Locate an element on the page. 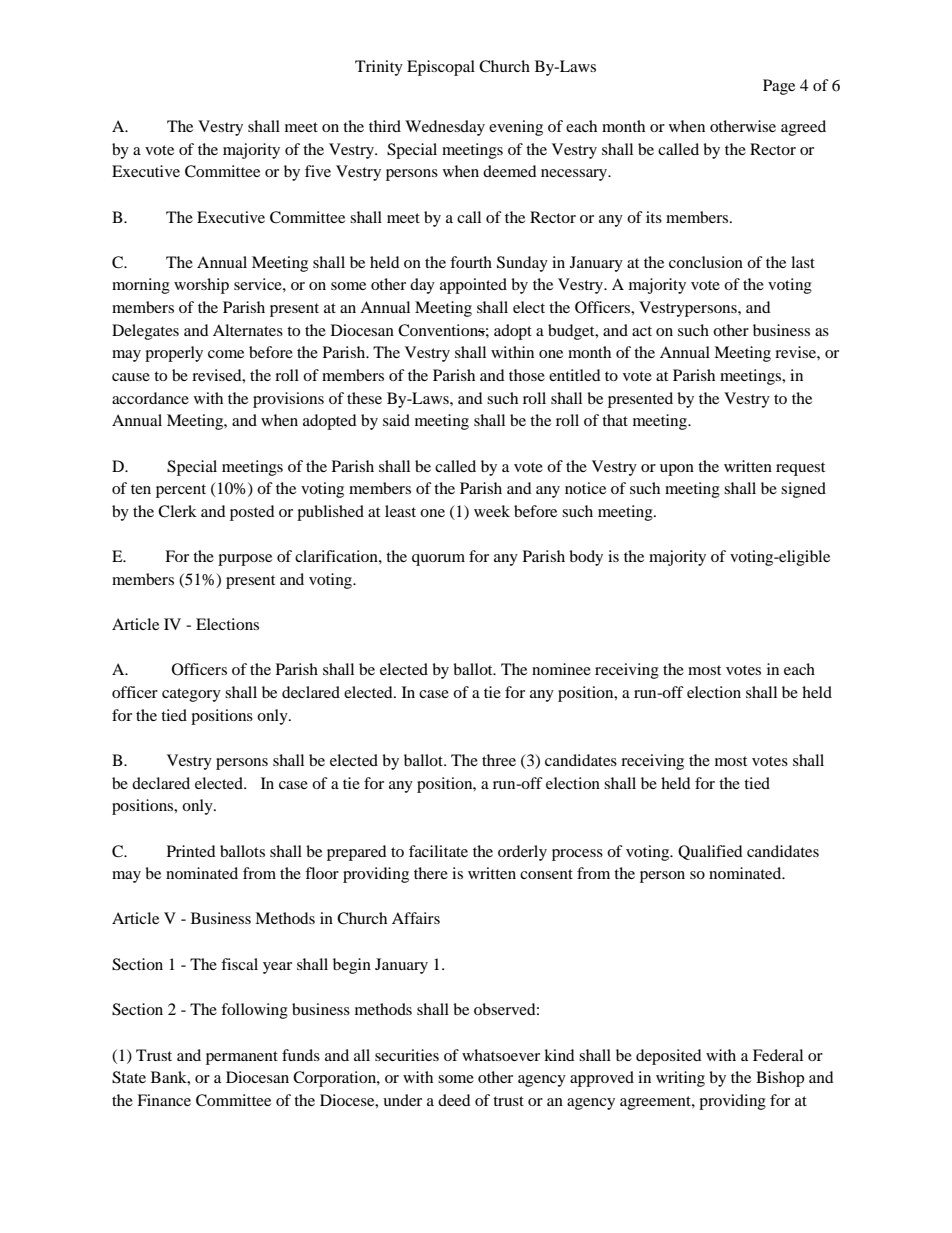 The width and height of the page is (952, 1233). week is located at coordinates (492, 511).
